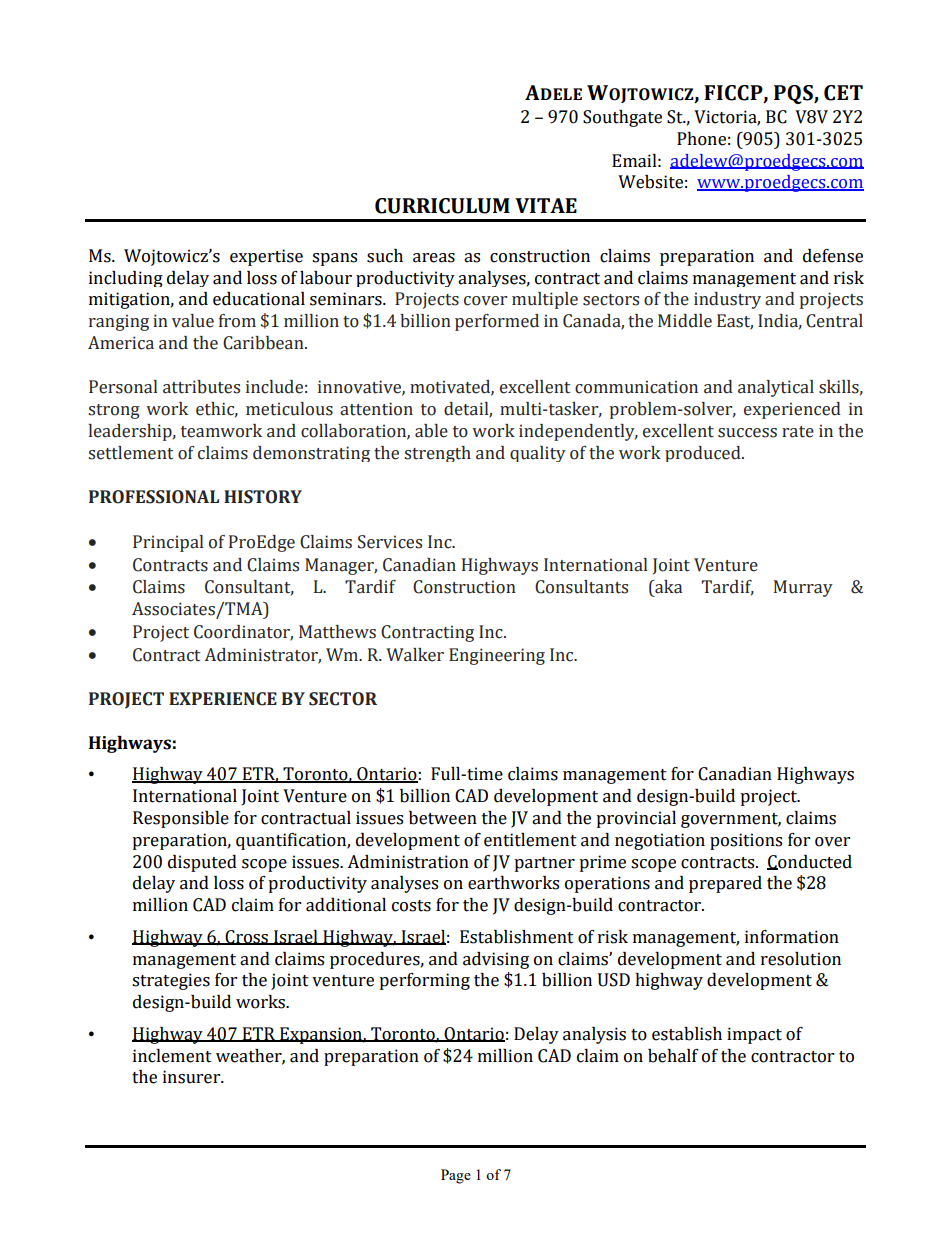  What do you see at coordinates (193, 1077) in the screenshot?
I see `insurer` at bounding box center [193, 1077].
